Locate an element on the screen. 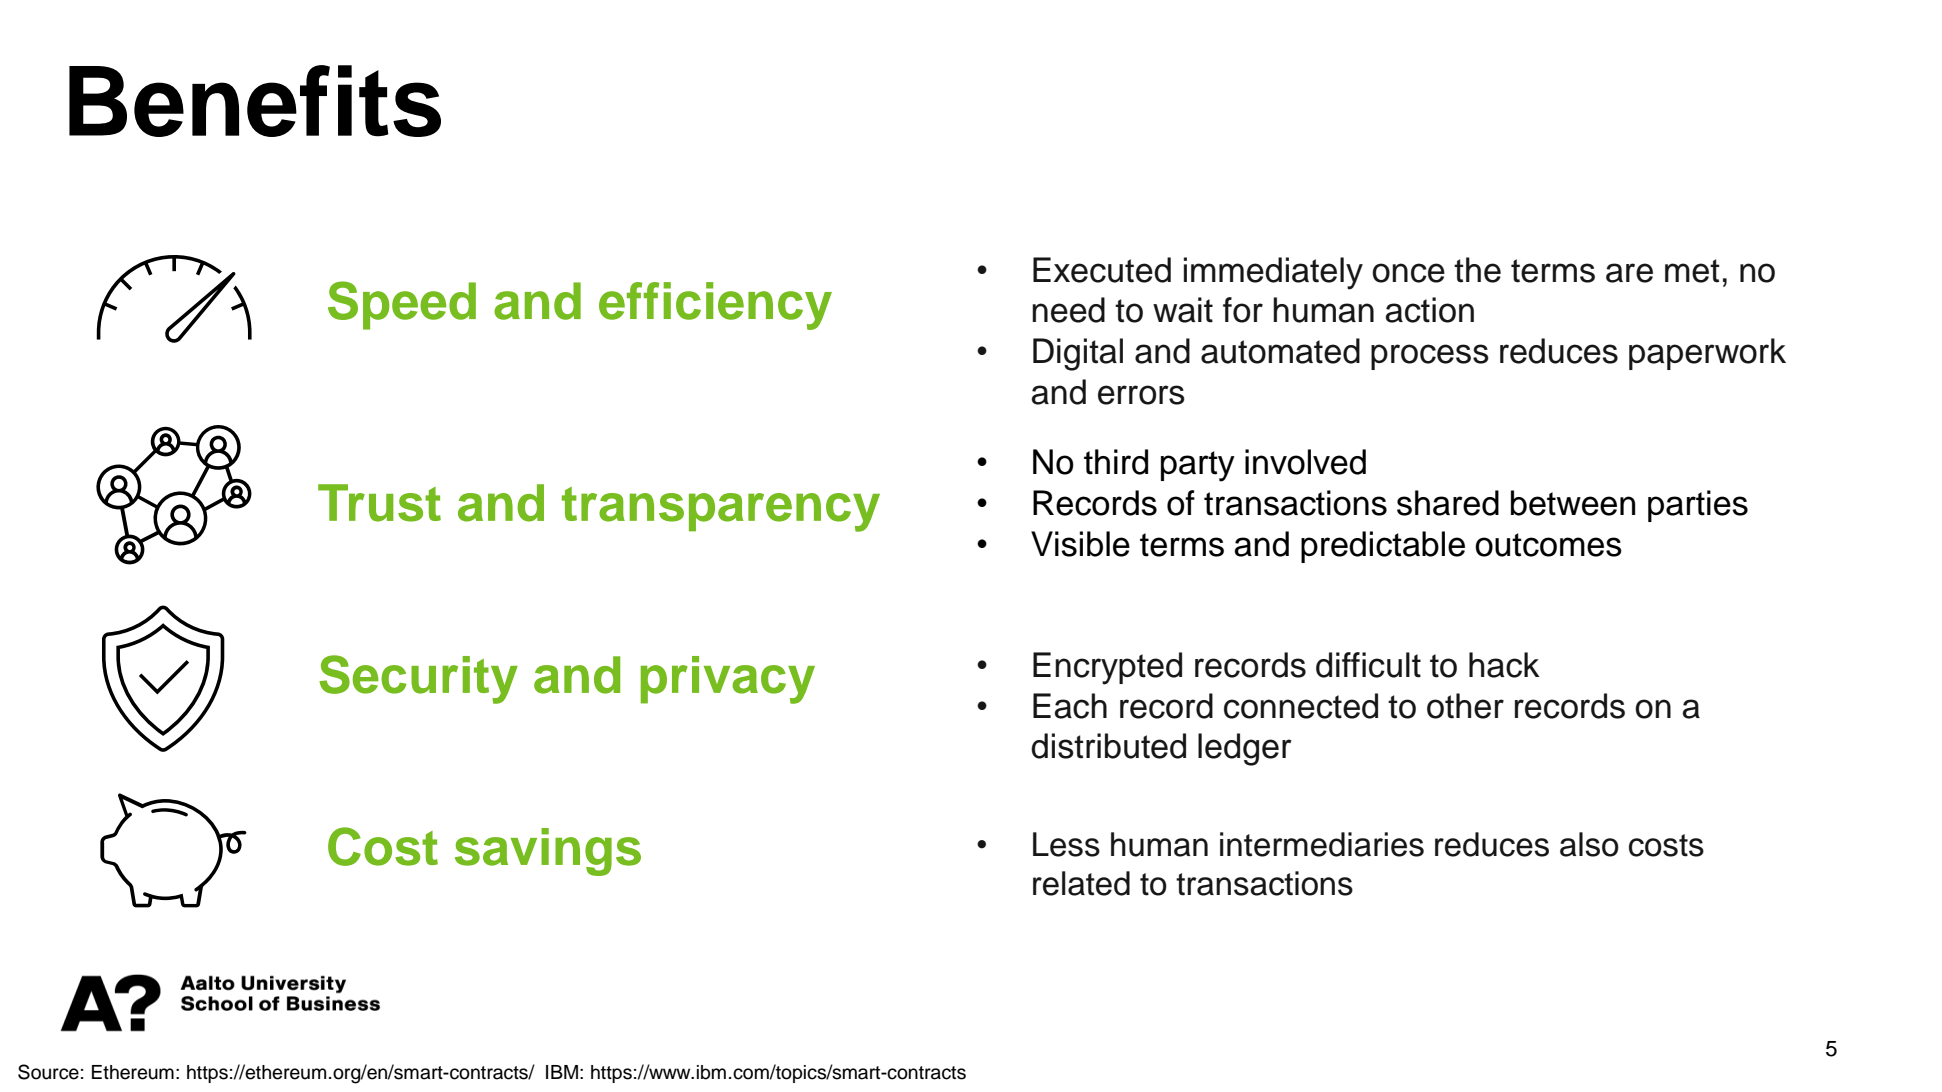 The height and width of the screenshot is (1092, 1942). related is located at coordinates (1081, 883).
